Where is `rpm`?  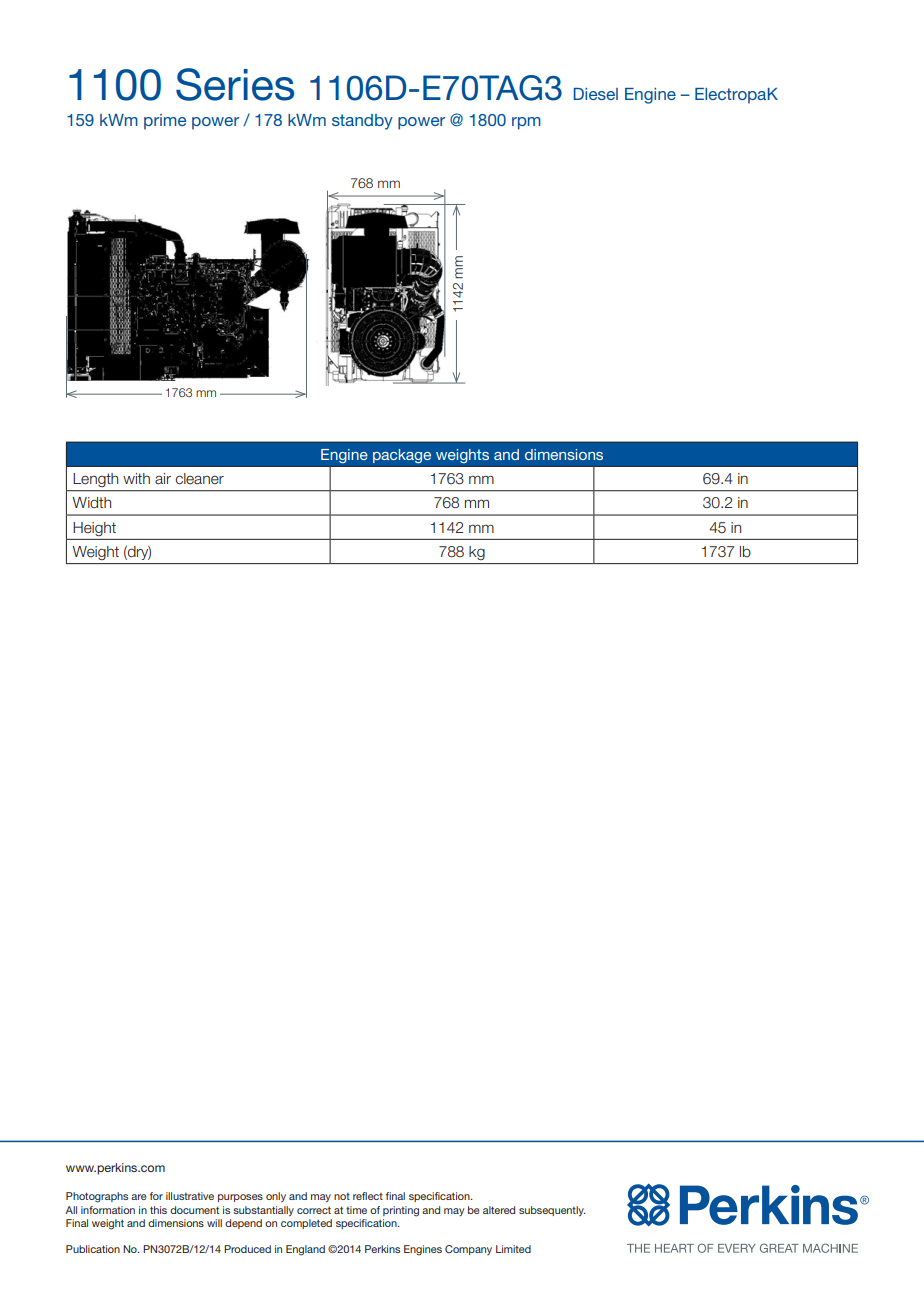 rpm is located at coordinates (526, 123).
